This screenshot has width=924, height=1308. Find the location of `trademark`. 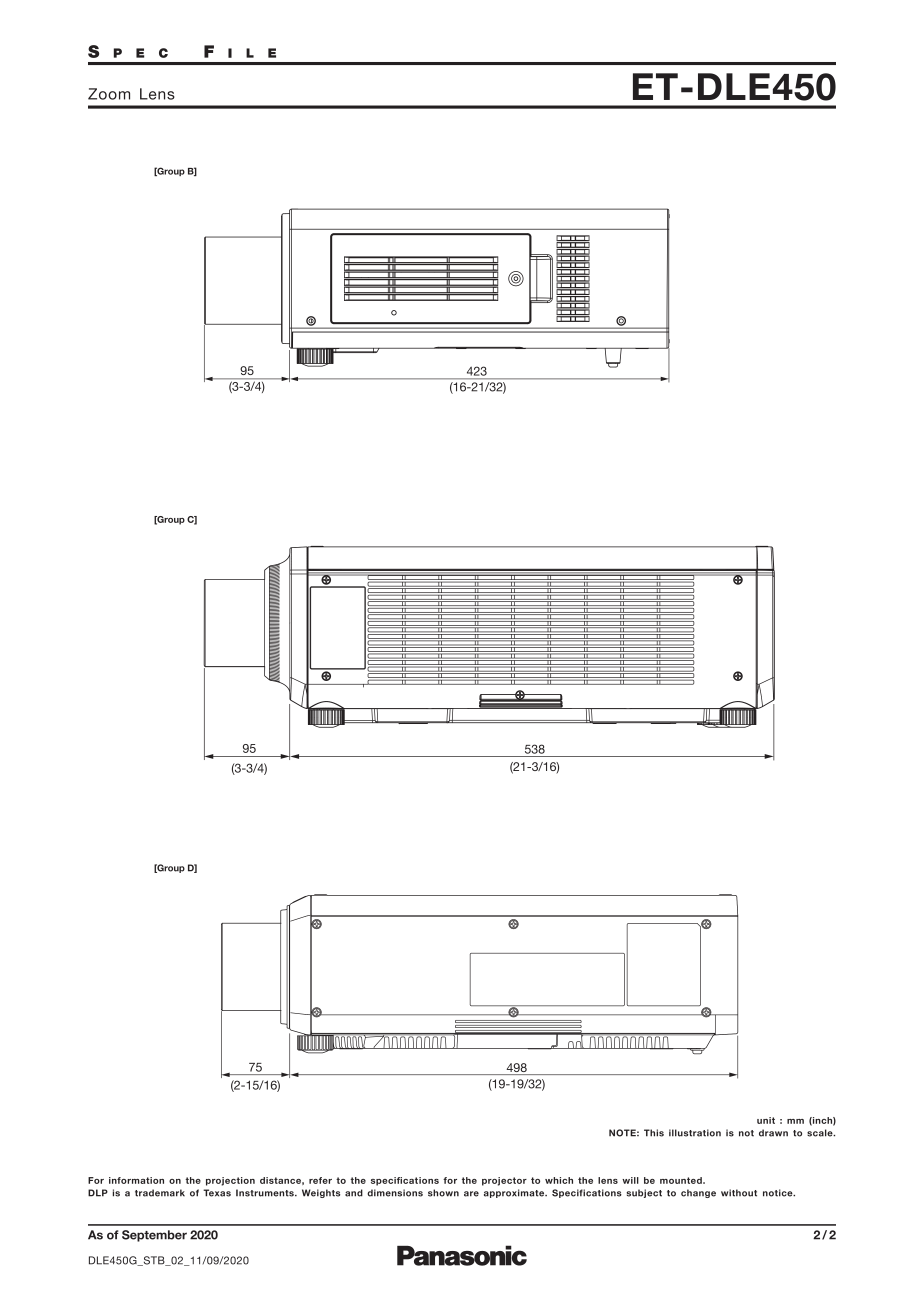

trademark is located at coordinates (160, 1193).
